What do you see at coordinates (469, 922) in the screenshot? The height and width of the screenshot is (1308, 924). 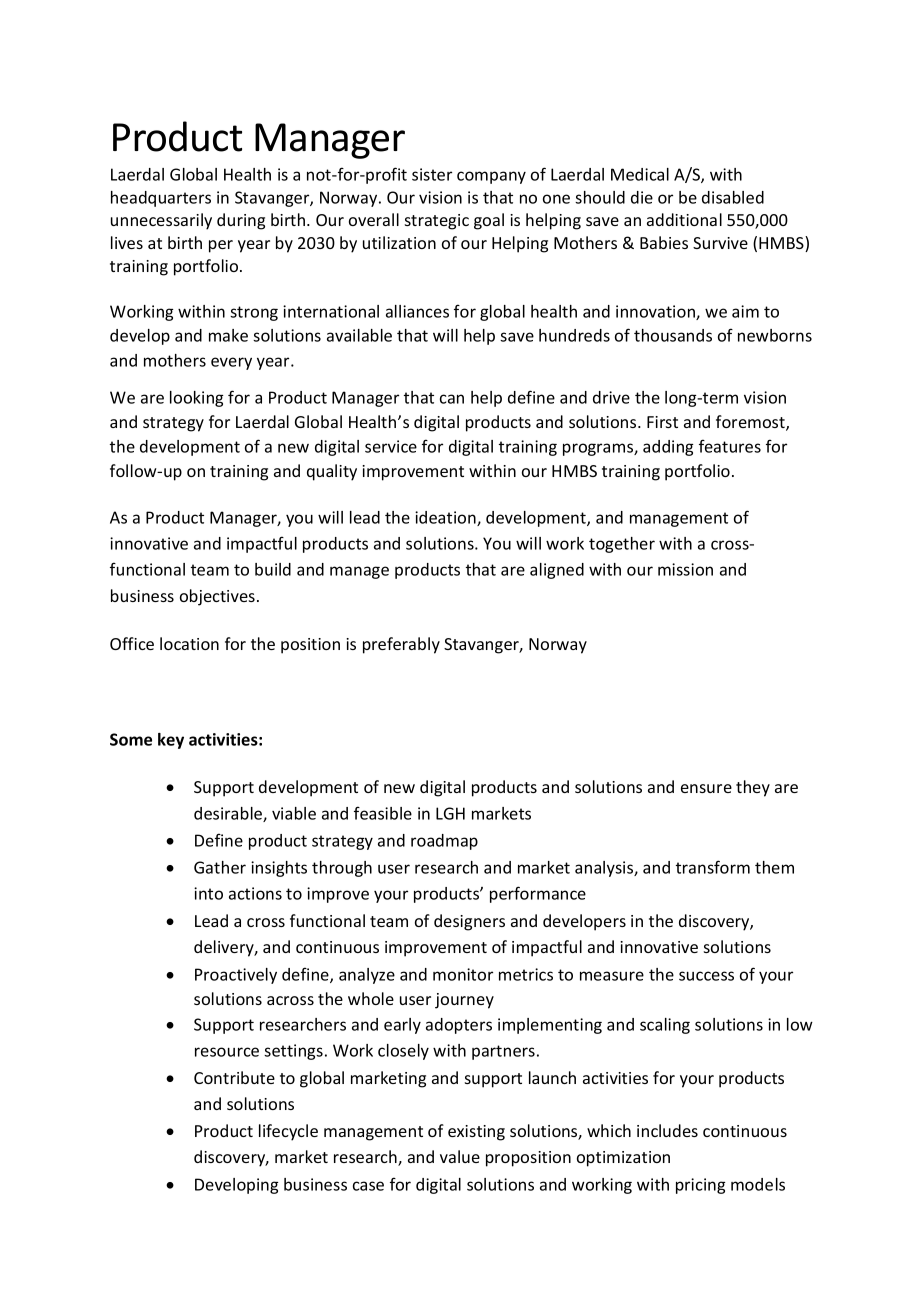 I see `designers` at bounding box center [469, 922].
